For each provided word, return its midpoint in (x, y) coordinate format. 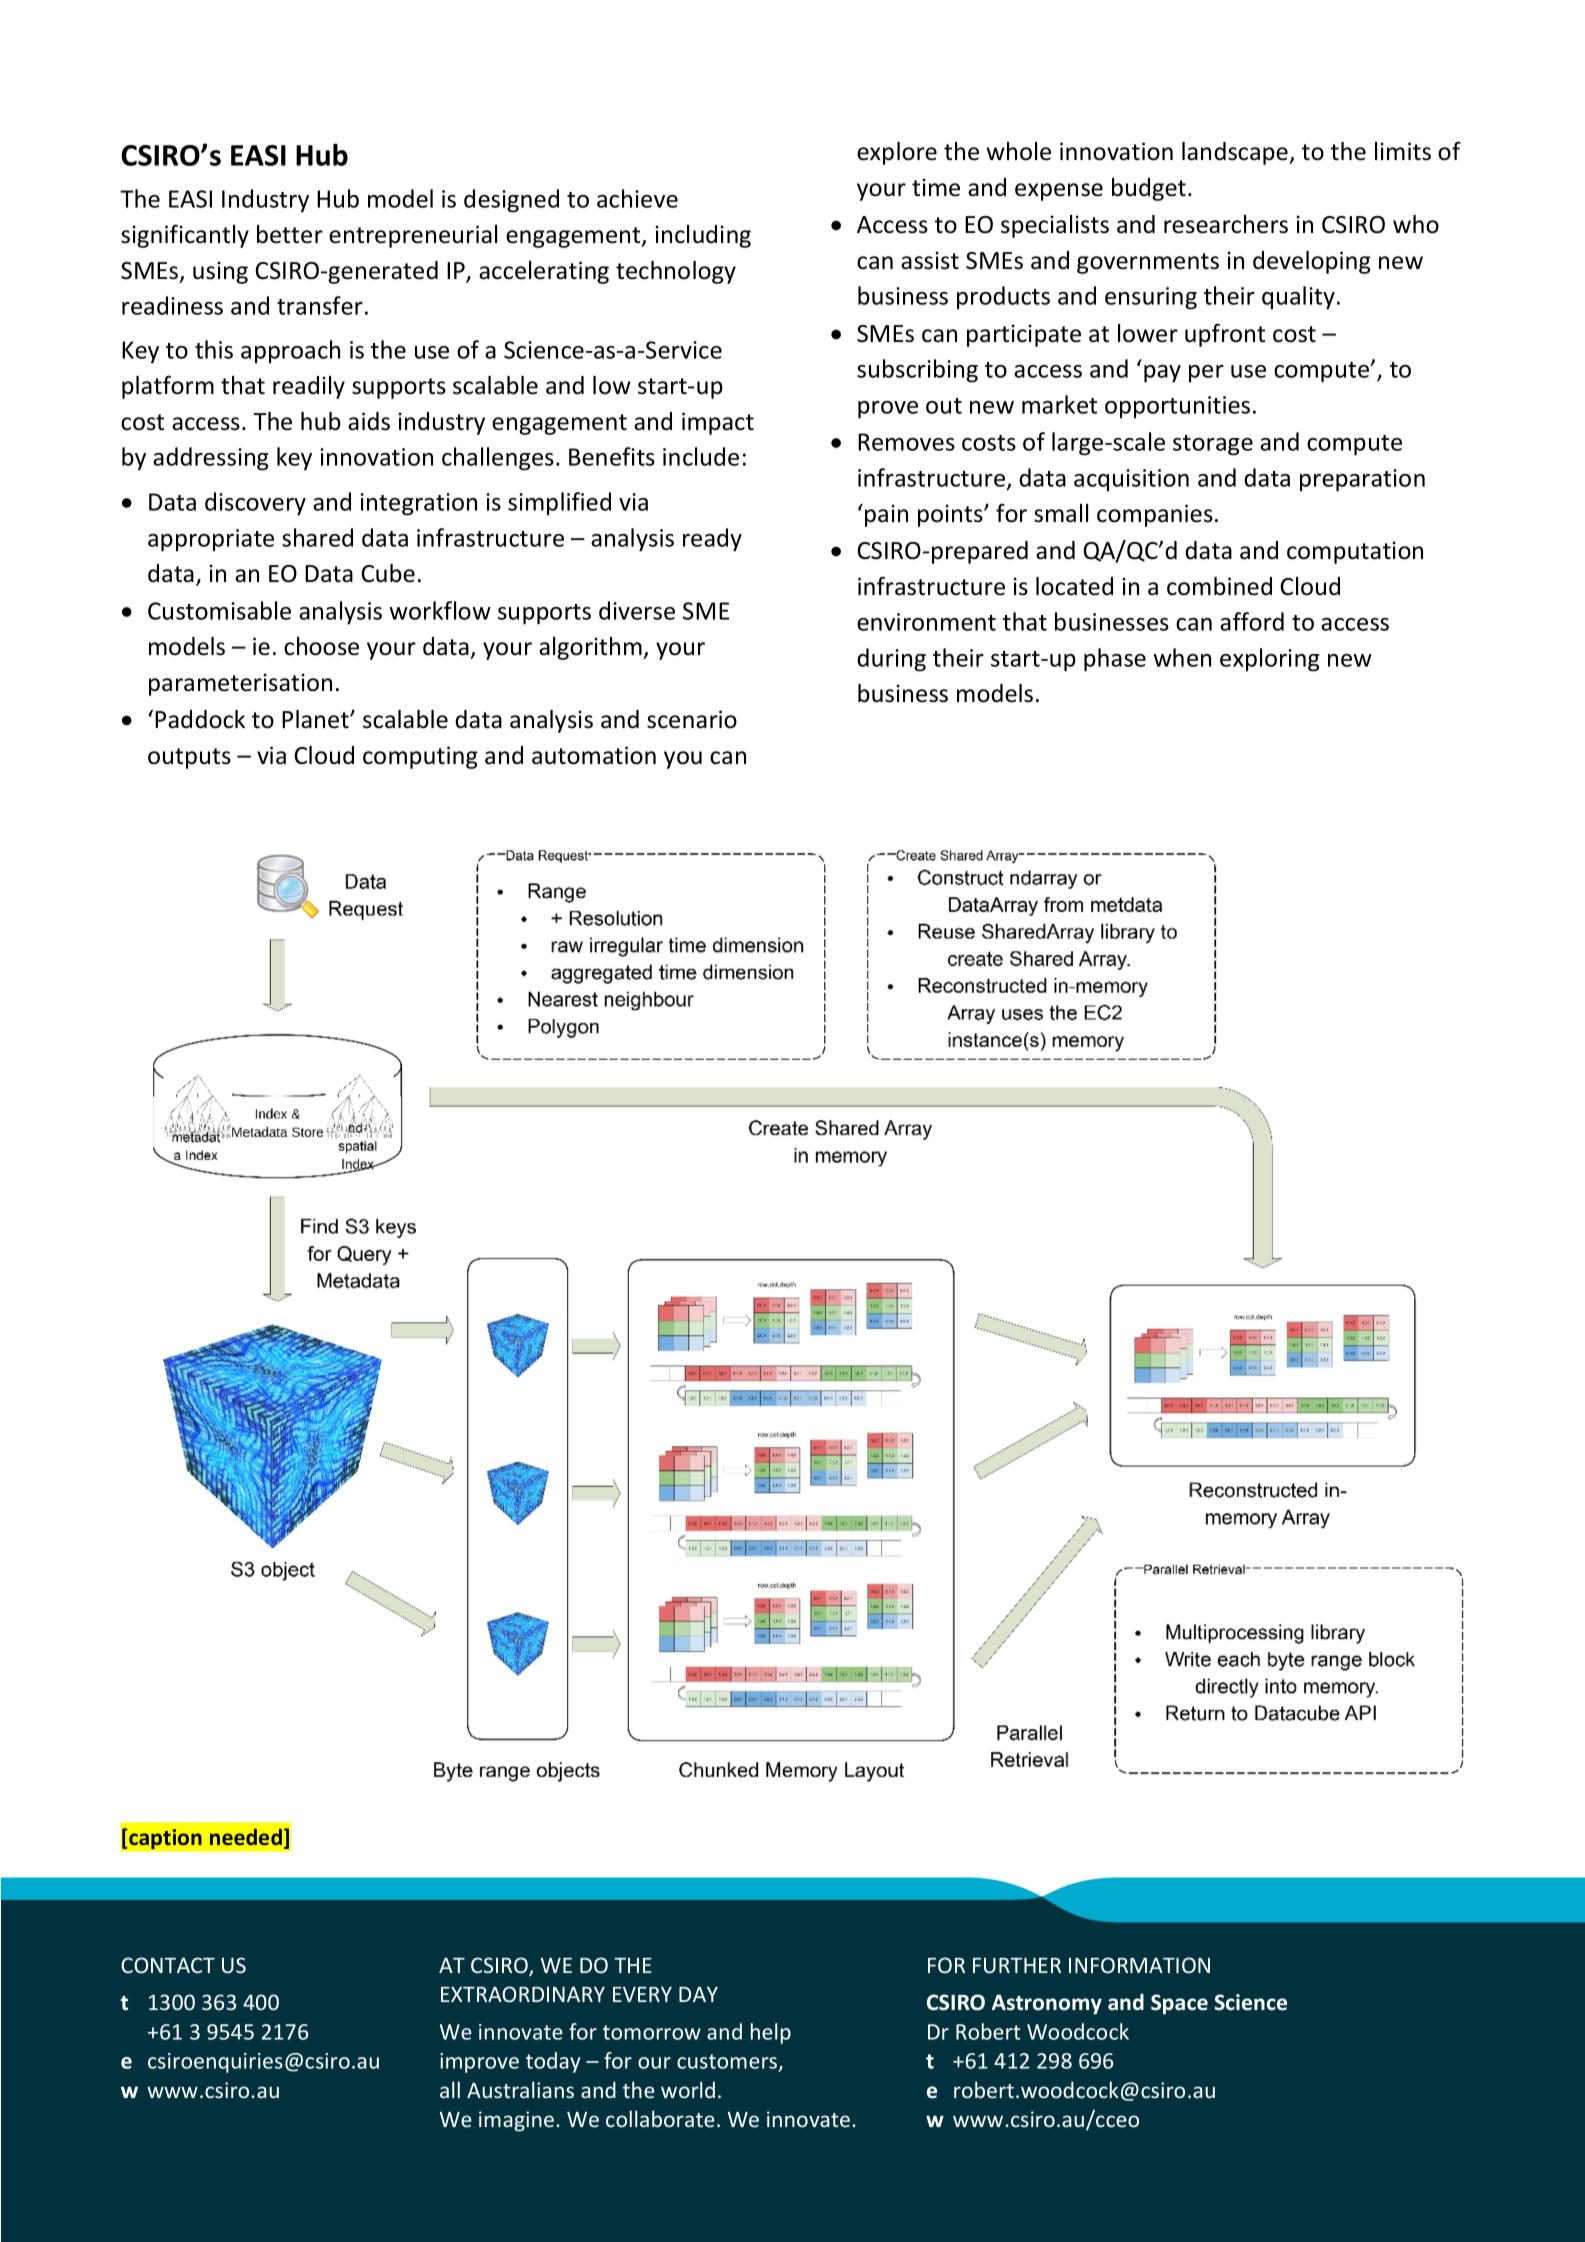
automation (594, 755)
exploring (1269, 660)
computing (420, 757)
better (290, 234)
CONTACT (168, 1965)
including (703, 236)
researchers (1226, 224)
